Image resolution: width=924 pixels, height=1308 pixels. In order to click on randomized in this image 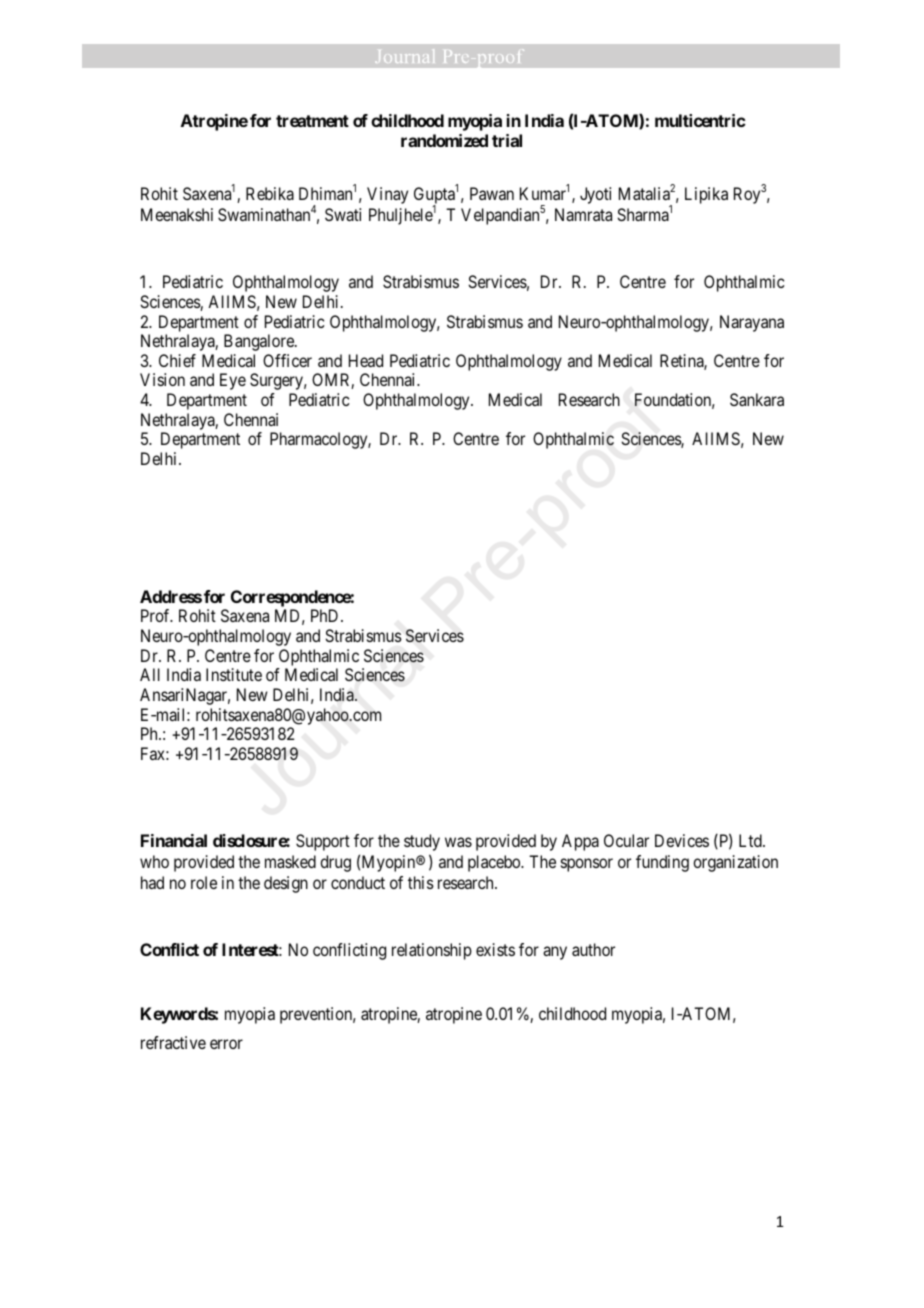, I will do `click(444, 140)`.
